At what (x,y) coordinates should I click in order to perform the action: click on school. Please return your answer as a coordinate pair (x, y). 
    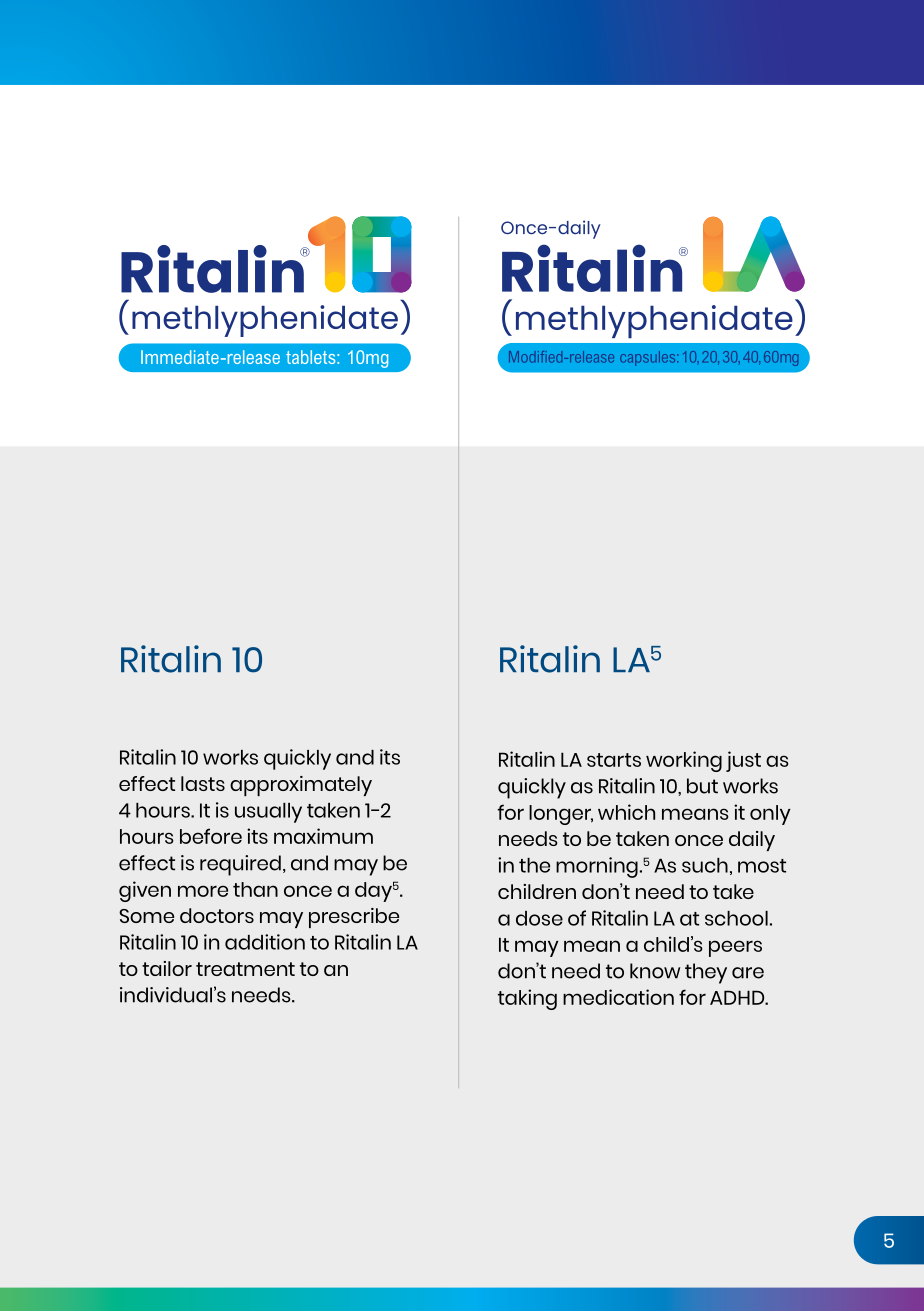
    Looking at the image, I should click on (736, 918).
